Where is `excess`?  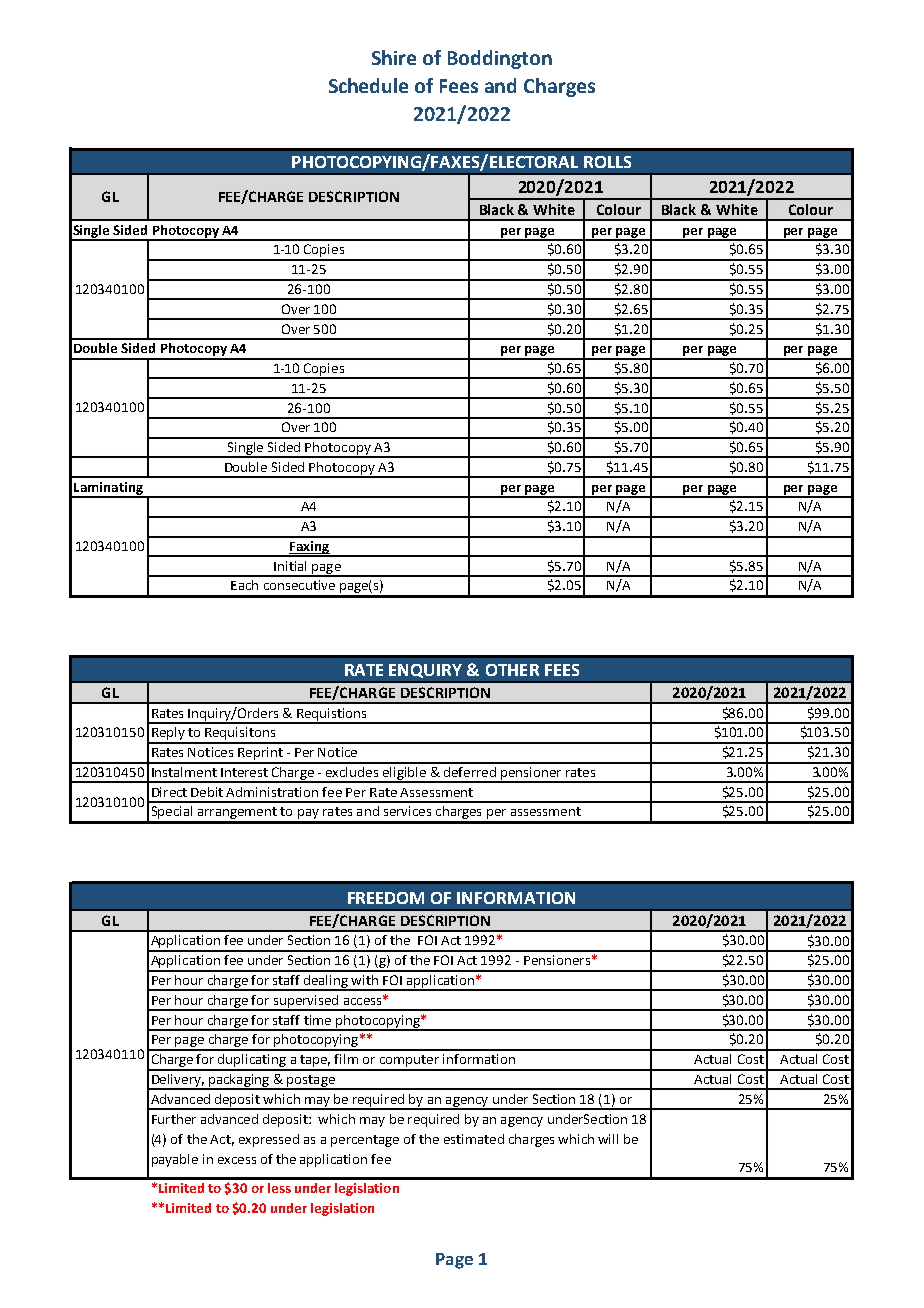
excess is located at coordinates (237, 1160).
